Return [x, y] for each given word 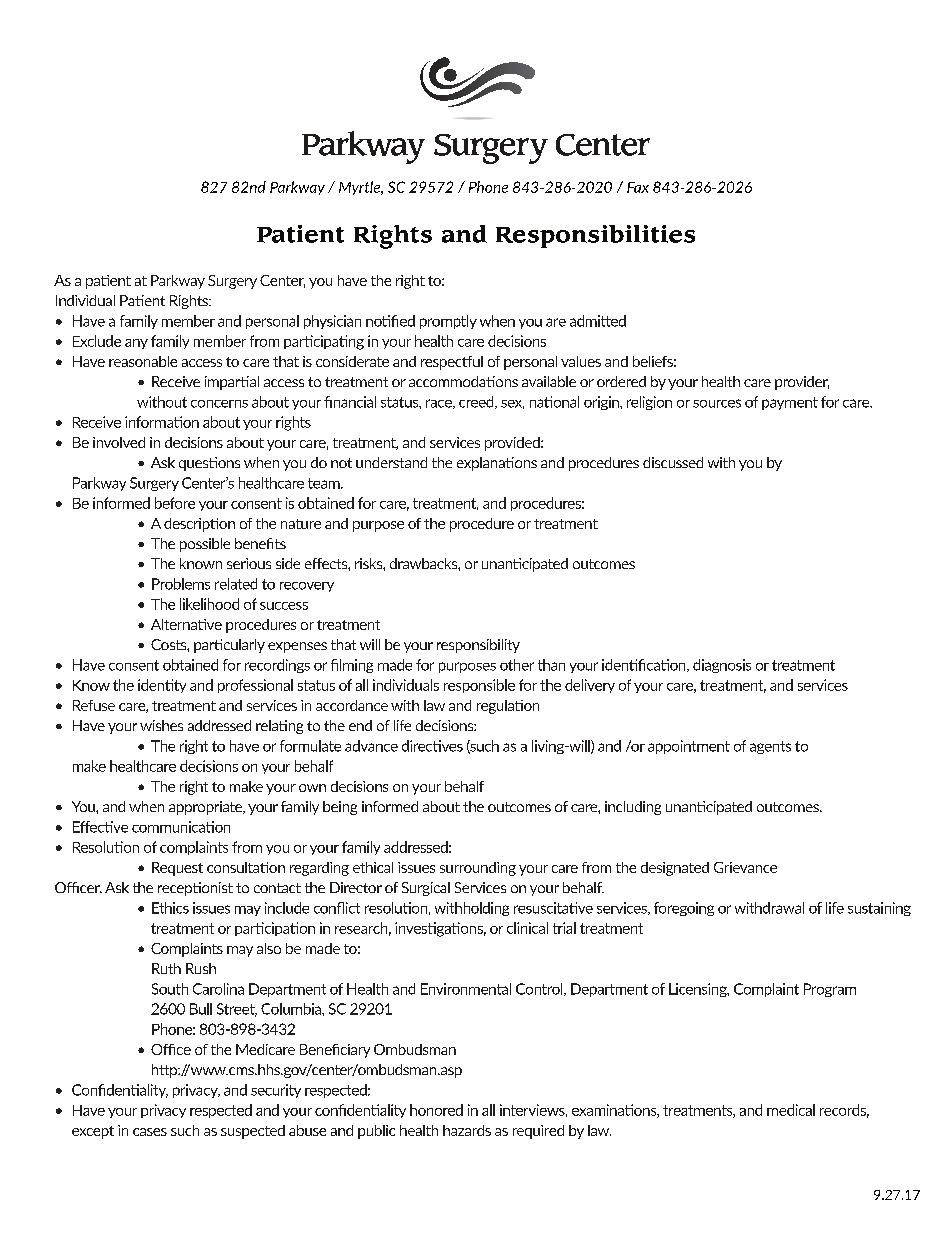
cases [150, 1132]
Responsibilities [595, 236]
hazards [467, 1130]
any [136, 344]
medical [791, 1110]
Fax [638, 187]
